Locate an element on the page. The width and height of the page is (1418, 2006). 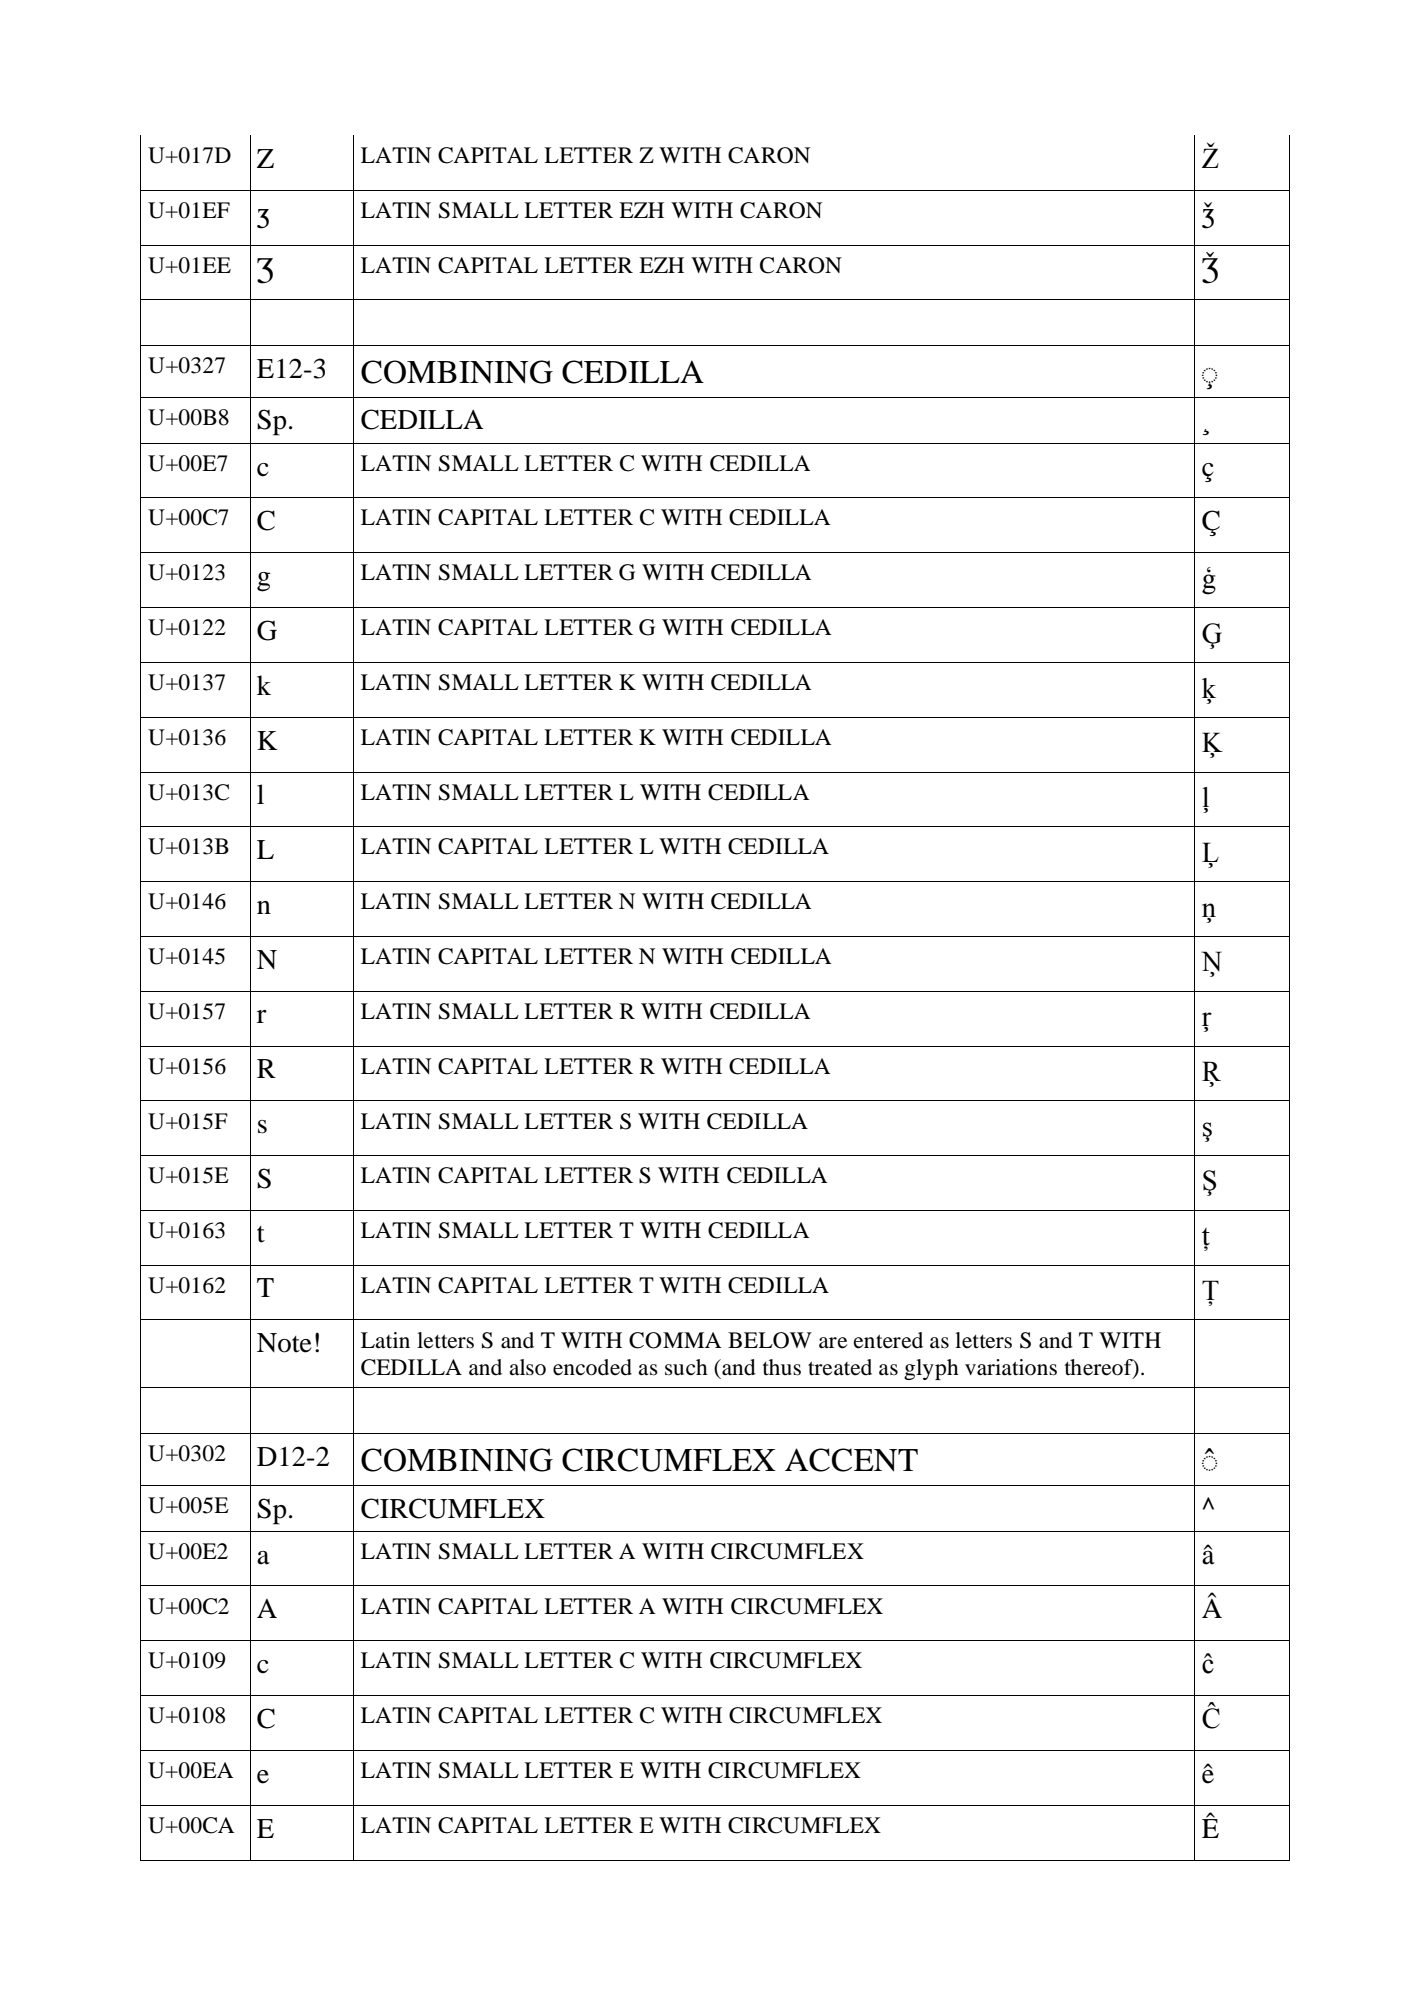
Note is located at coordinates (284, 1343).
